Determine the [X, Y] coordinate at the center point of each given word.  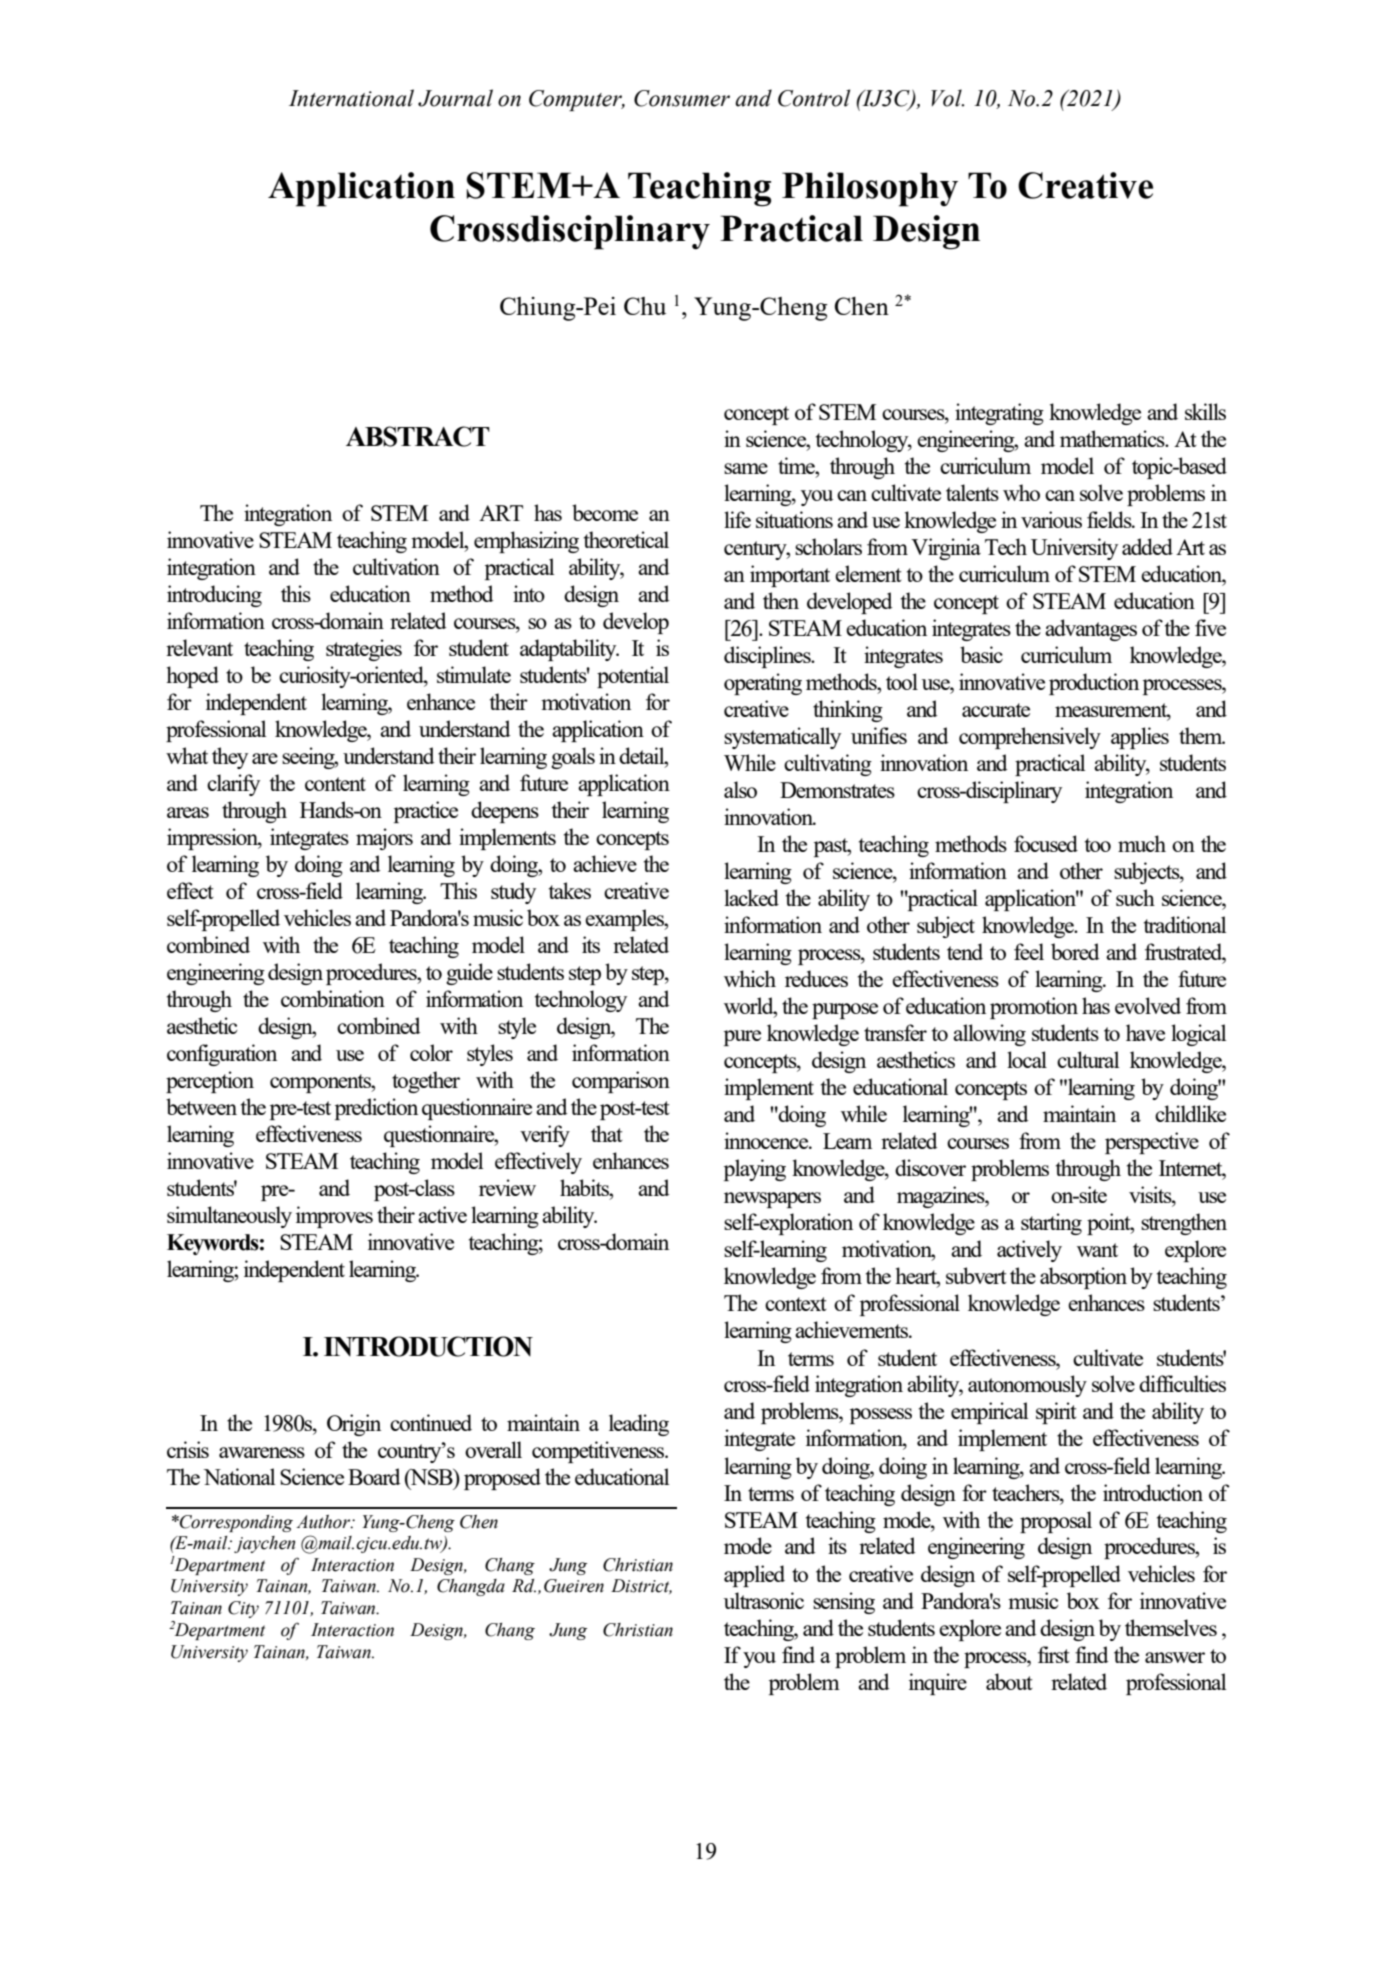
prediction [376, 1109]
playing [755, 1170]
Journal [455, 98]
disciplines [768, 657]
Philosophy [870, 189]
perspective [1152, 1143]
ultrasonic [764, 1600]
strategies [364, 650]
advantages [1091, 630]
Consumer [682, 98]
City [243, 1609]
